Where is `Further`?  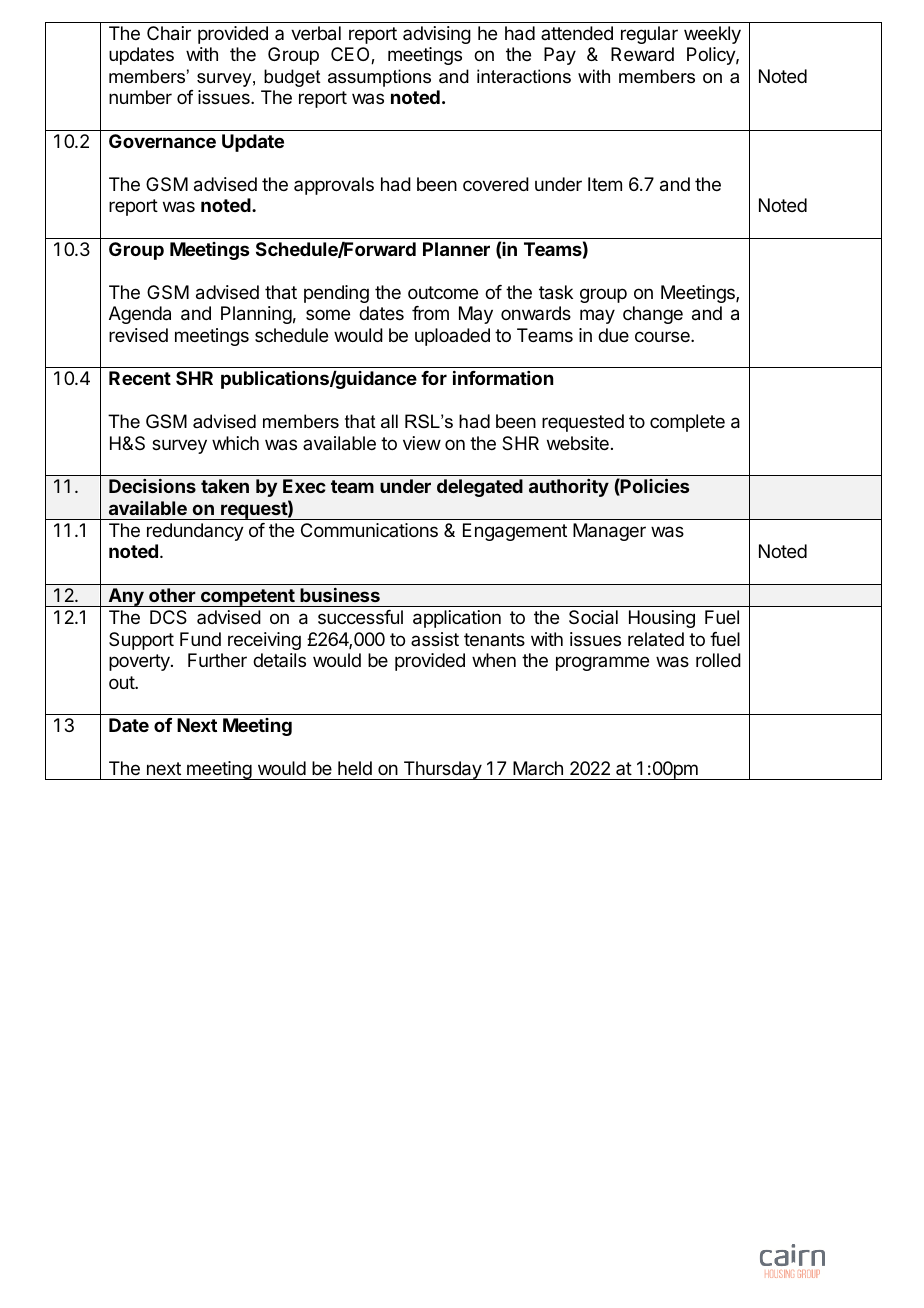 Further is located at coordinates (217, 660).
